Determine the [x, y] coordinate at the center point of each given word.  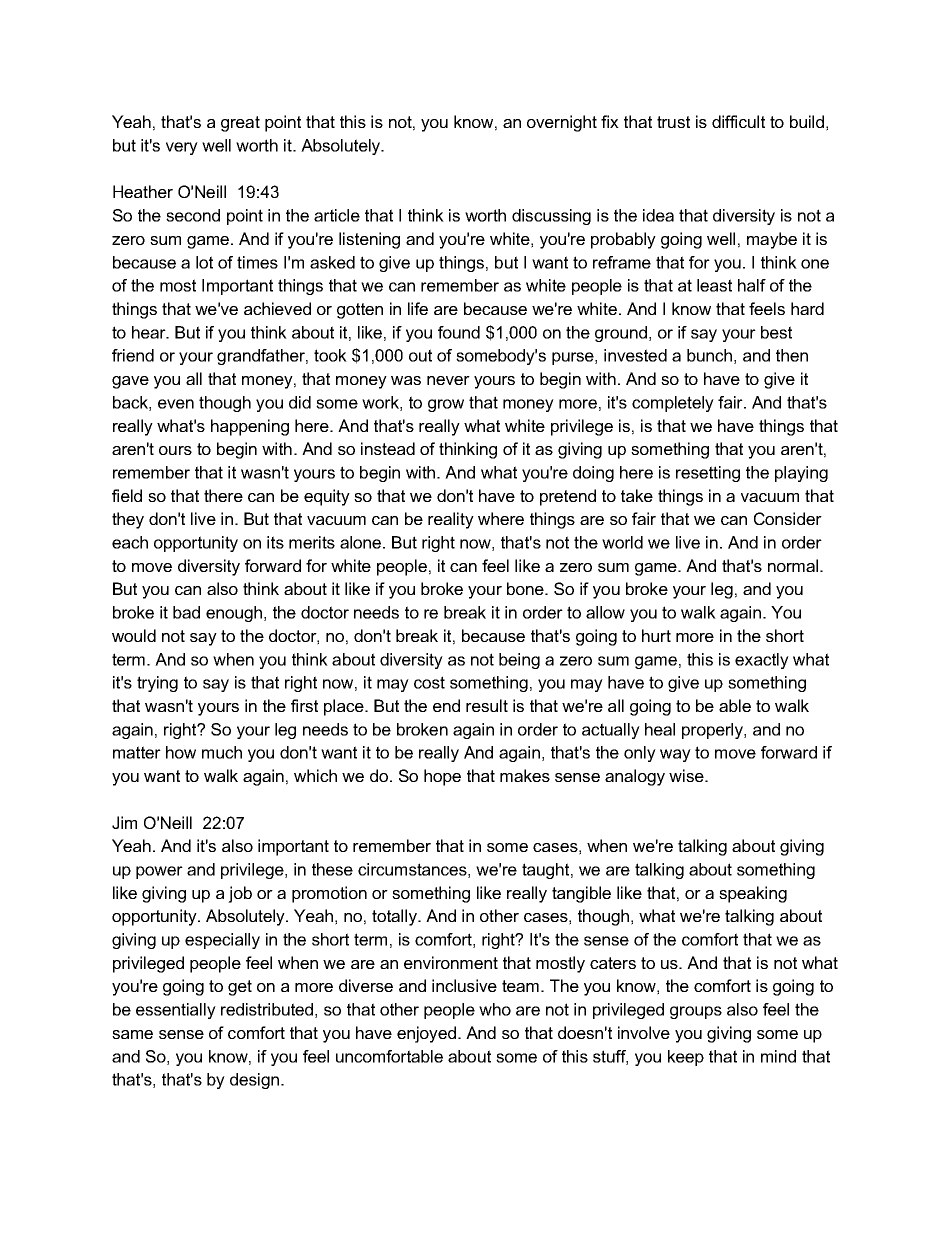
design [254, 1081]
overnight [562, 123]
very [182, 148]
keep [686, 1058]
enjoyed [426, 1034]
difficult [738, 121]
